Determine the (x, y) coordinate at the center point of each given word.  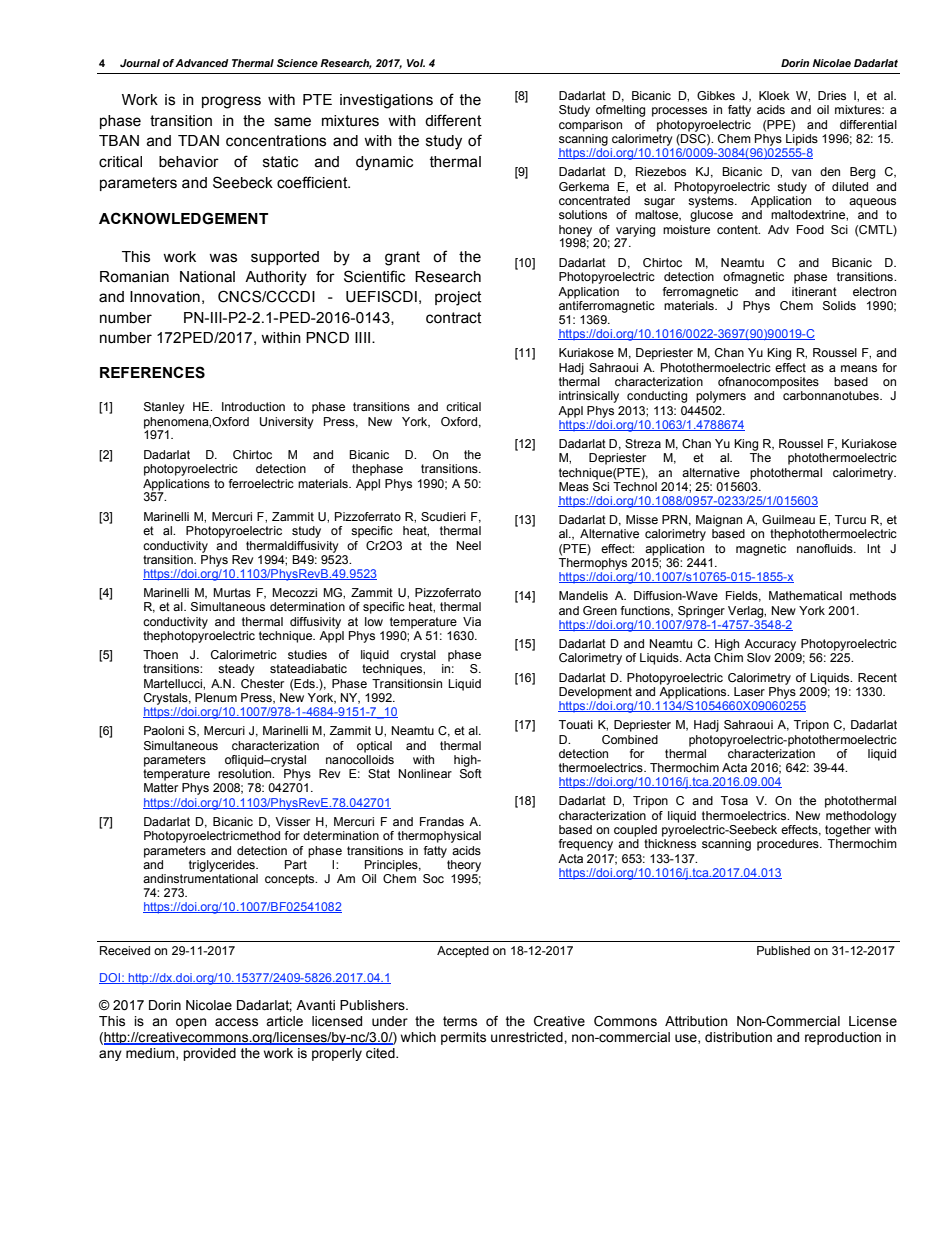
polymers (721, 397)
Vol (416, 63)
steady (236, 670)
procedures (789, 845)
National (207, 277)
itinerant (814, 291)
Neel (469, 545)
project (458, 298)
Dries (832, 95)
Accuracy (770, 645)
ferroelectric (261, 483)
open (191, 1023)
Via (472, 621)
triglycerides (223, 866)
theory (464, 866)
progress (231, 102)
